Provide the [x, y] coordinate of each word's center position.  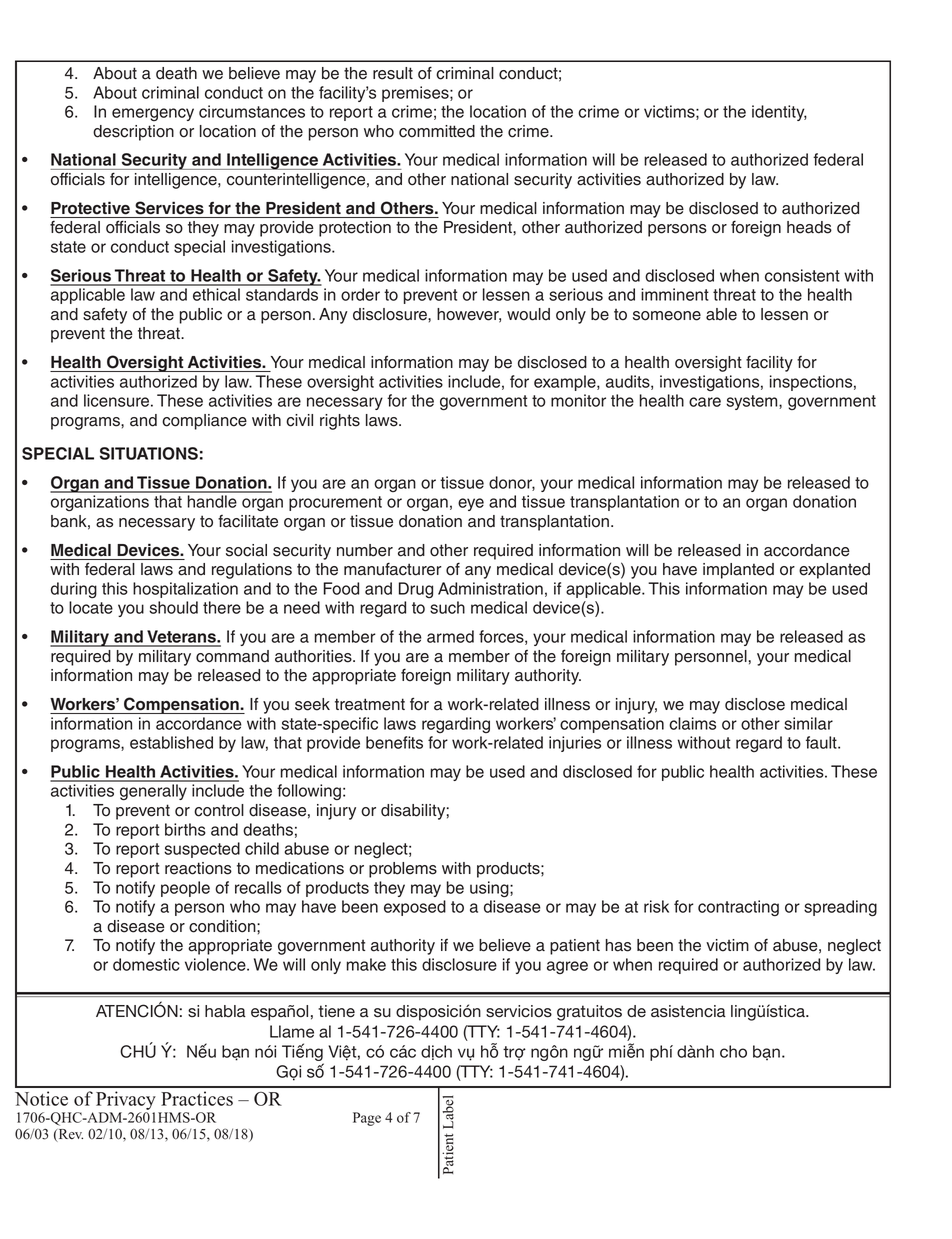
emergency [153, 114]
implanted [738, 571]
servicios [519, 1011]
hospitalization [185, 590]
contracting [738, 908]
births [185, 829]
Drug [416, 590]
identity [779, 113]
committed [437, 131]
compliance [204, 422]
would [528, 314]
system [753, 402]
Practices [197, 1098]
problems [403, 870]
